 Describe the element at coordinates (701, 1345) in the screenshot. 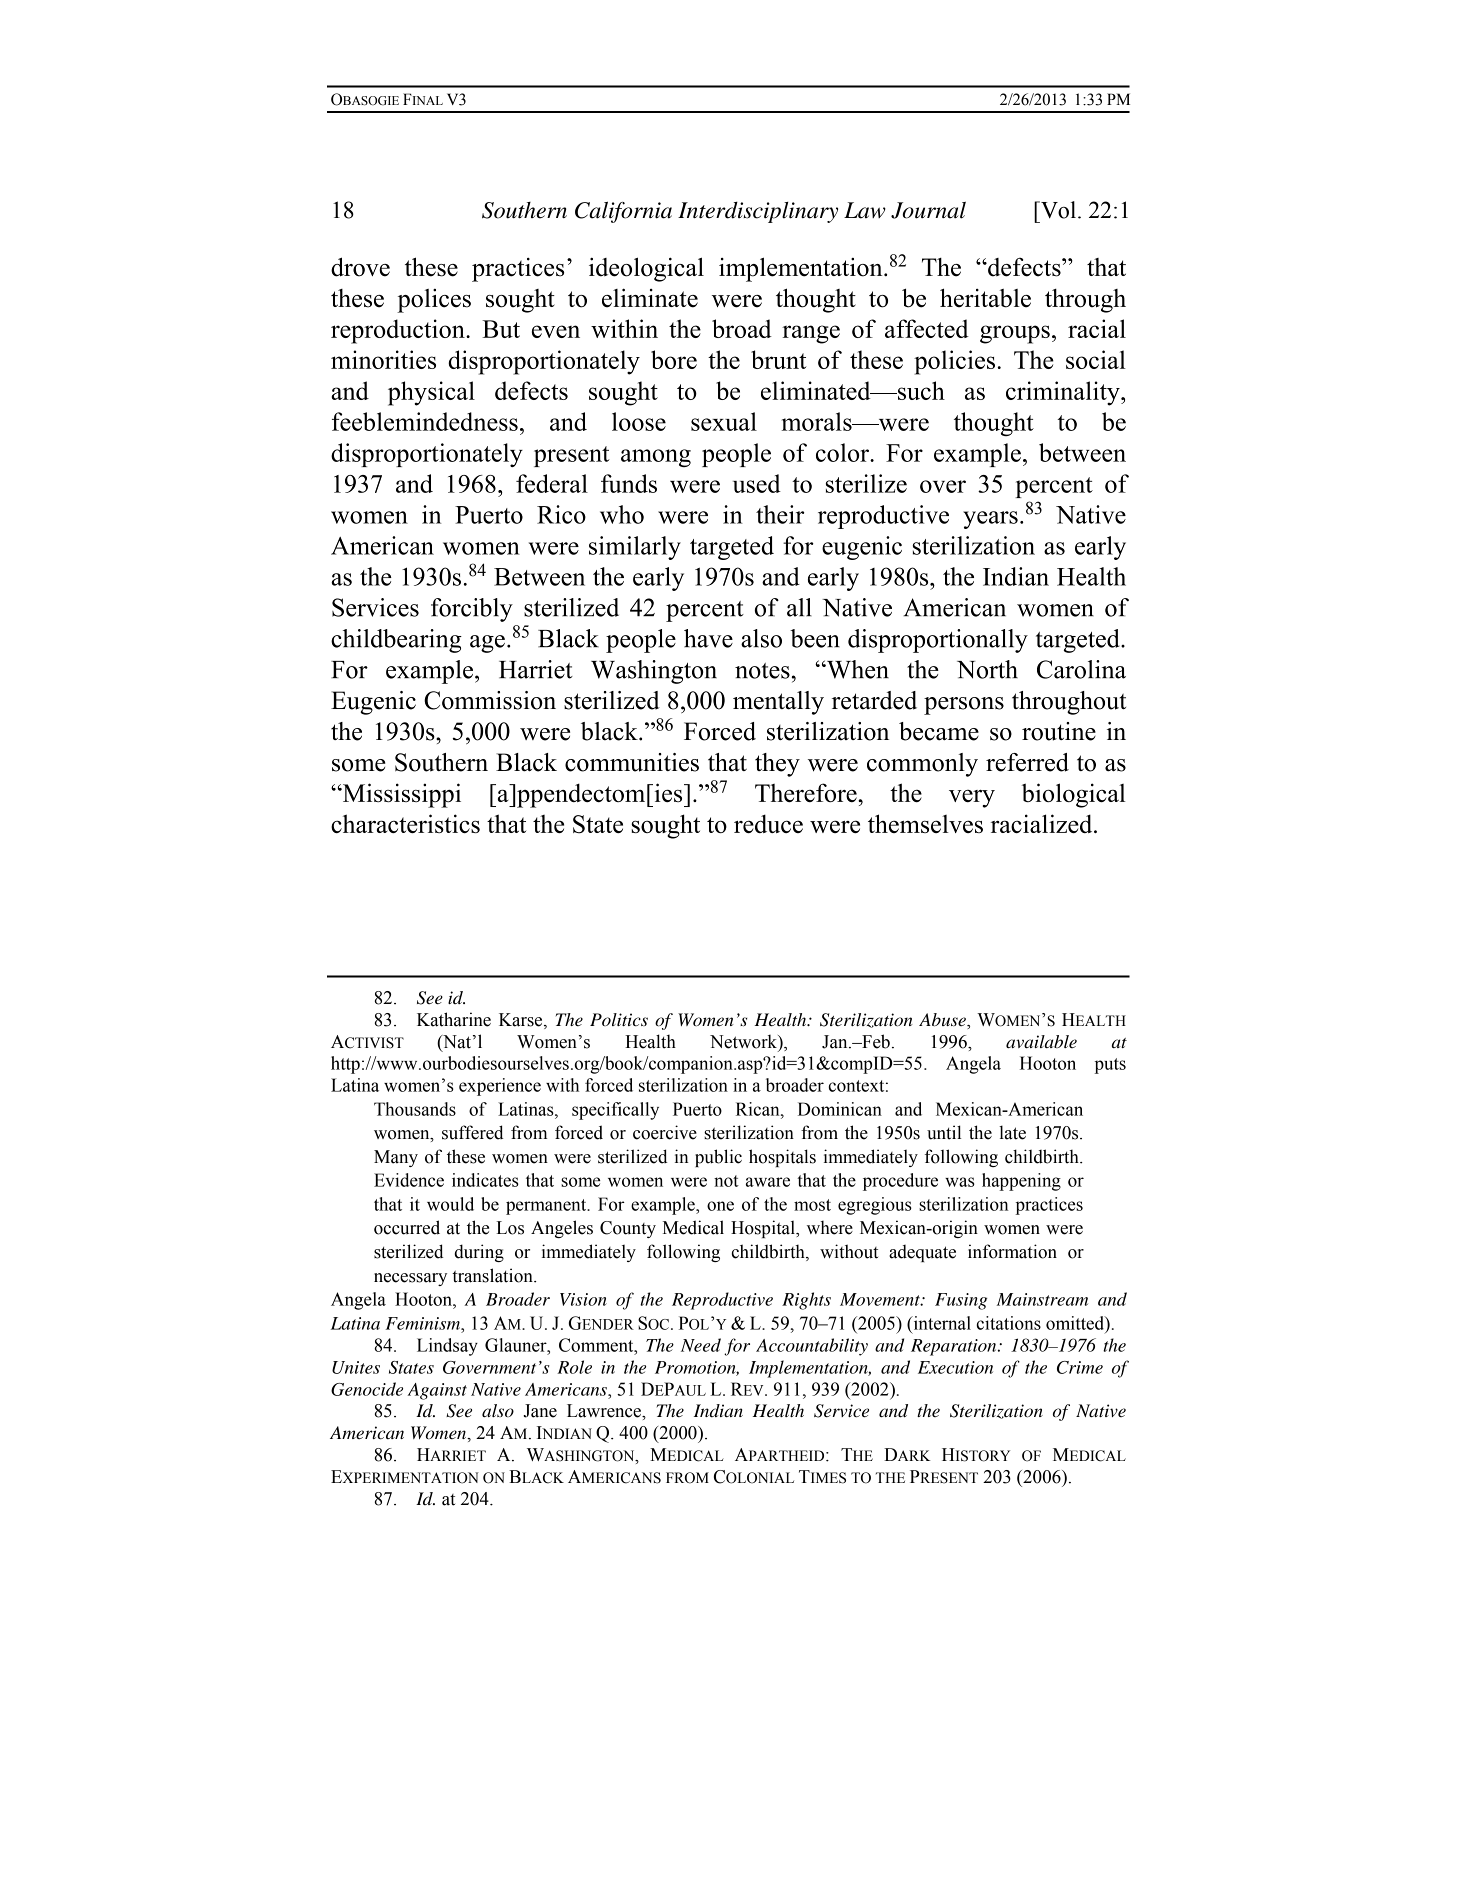

I see `Need` at that location.
